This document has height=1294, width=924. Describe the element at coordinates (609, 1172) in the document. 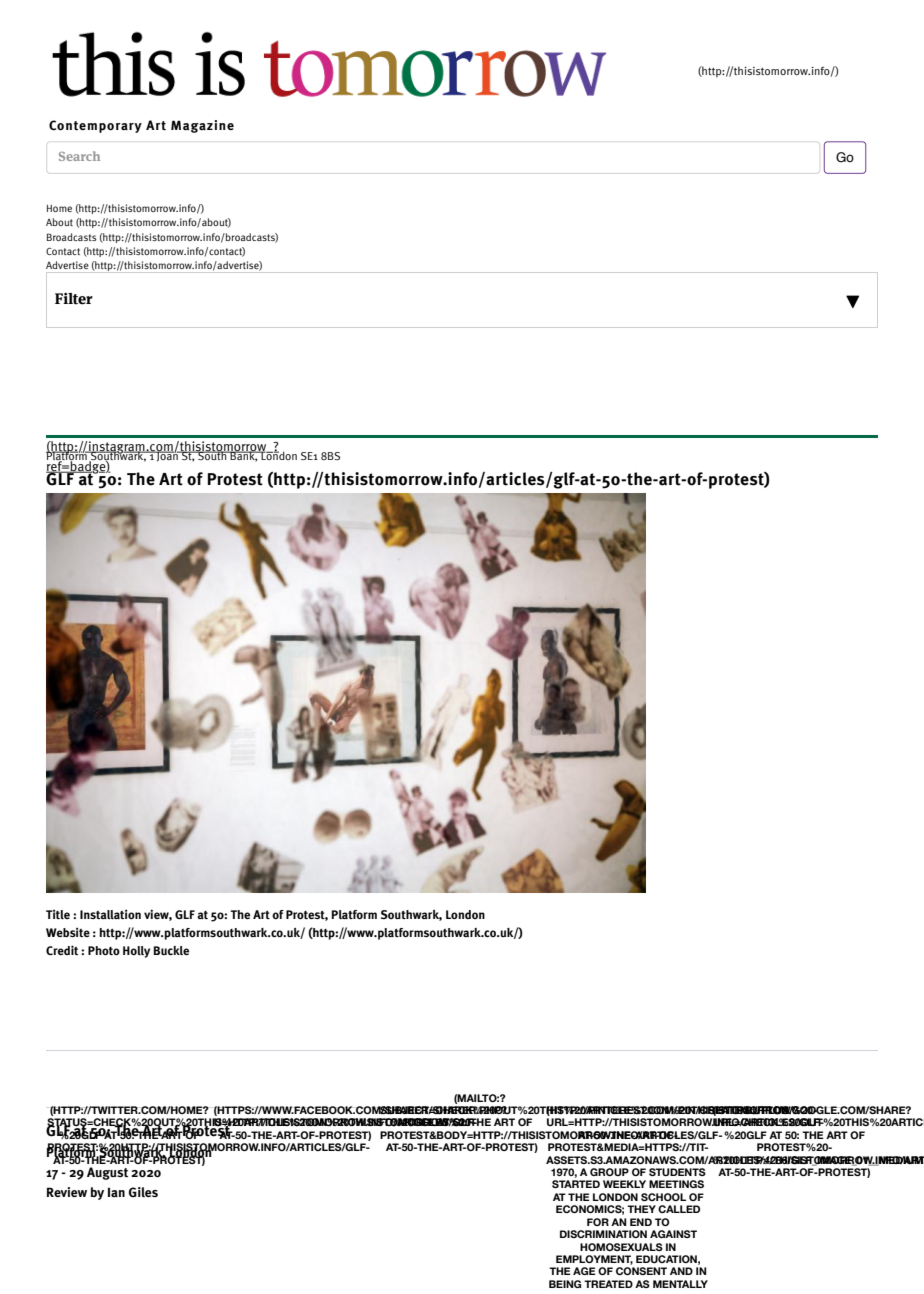

I see `GROUP` at that location.
